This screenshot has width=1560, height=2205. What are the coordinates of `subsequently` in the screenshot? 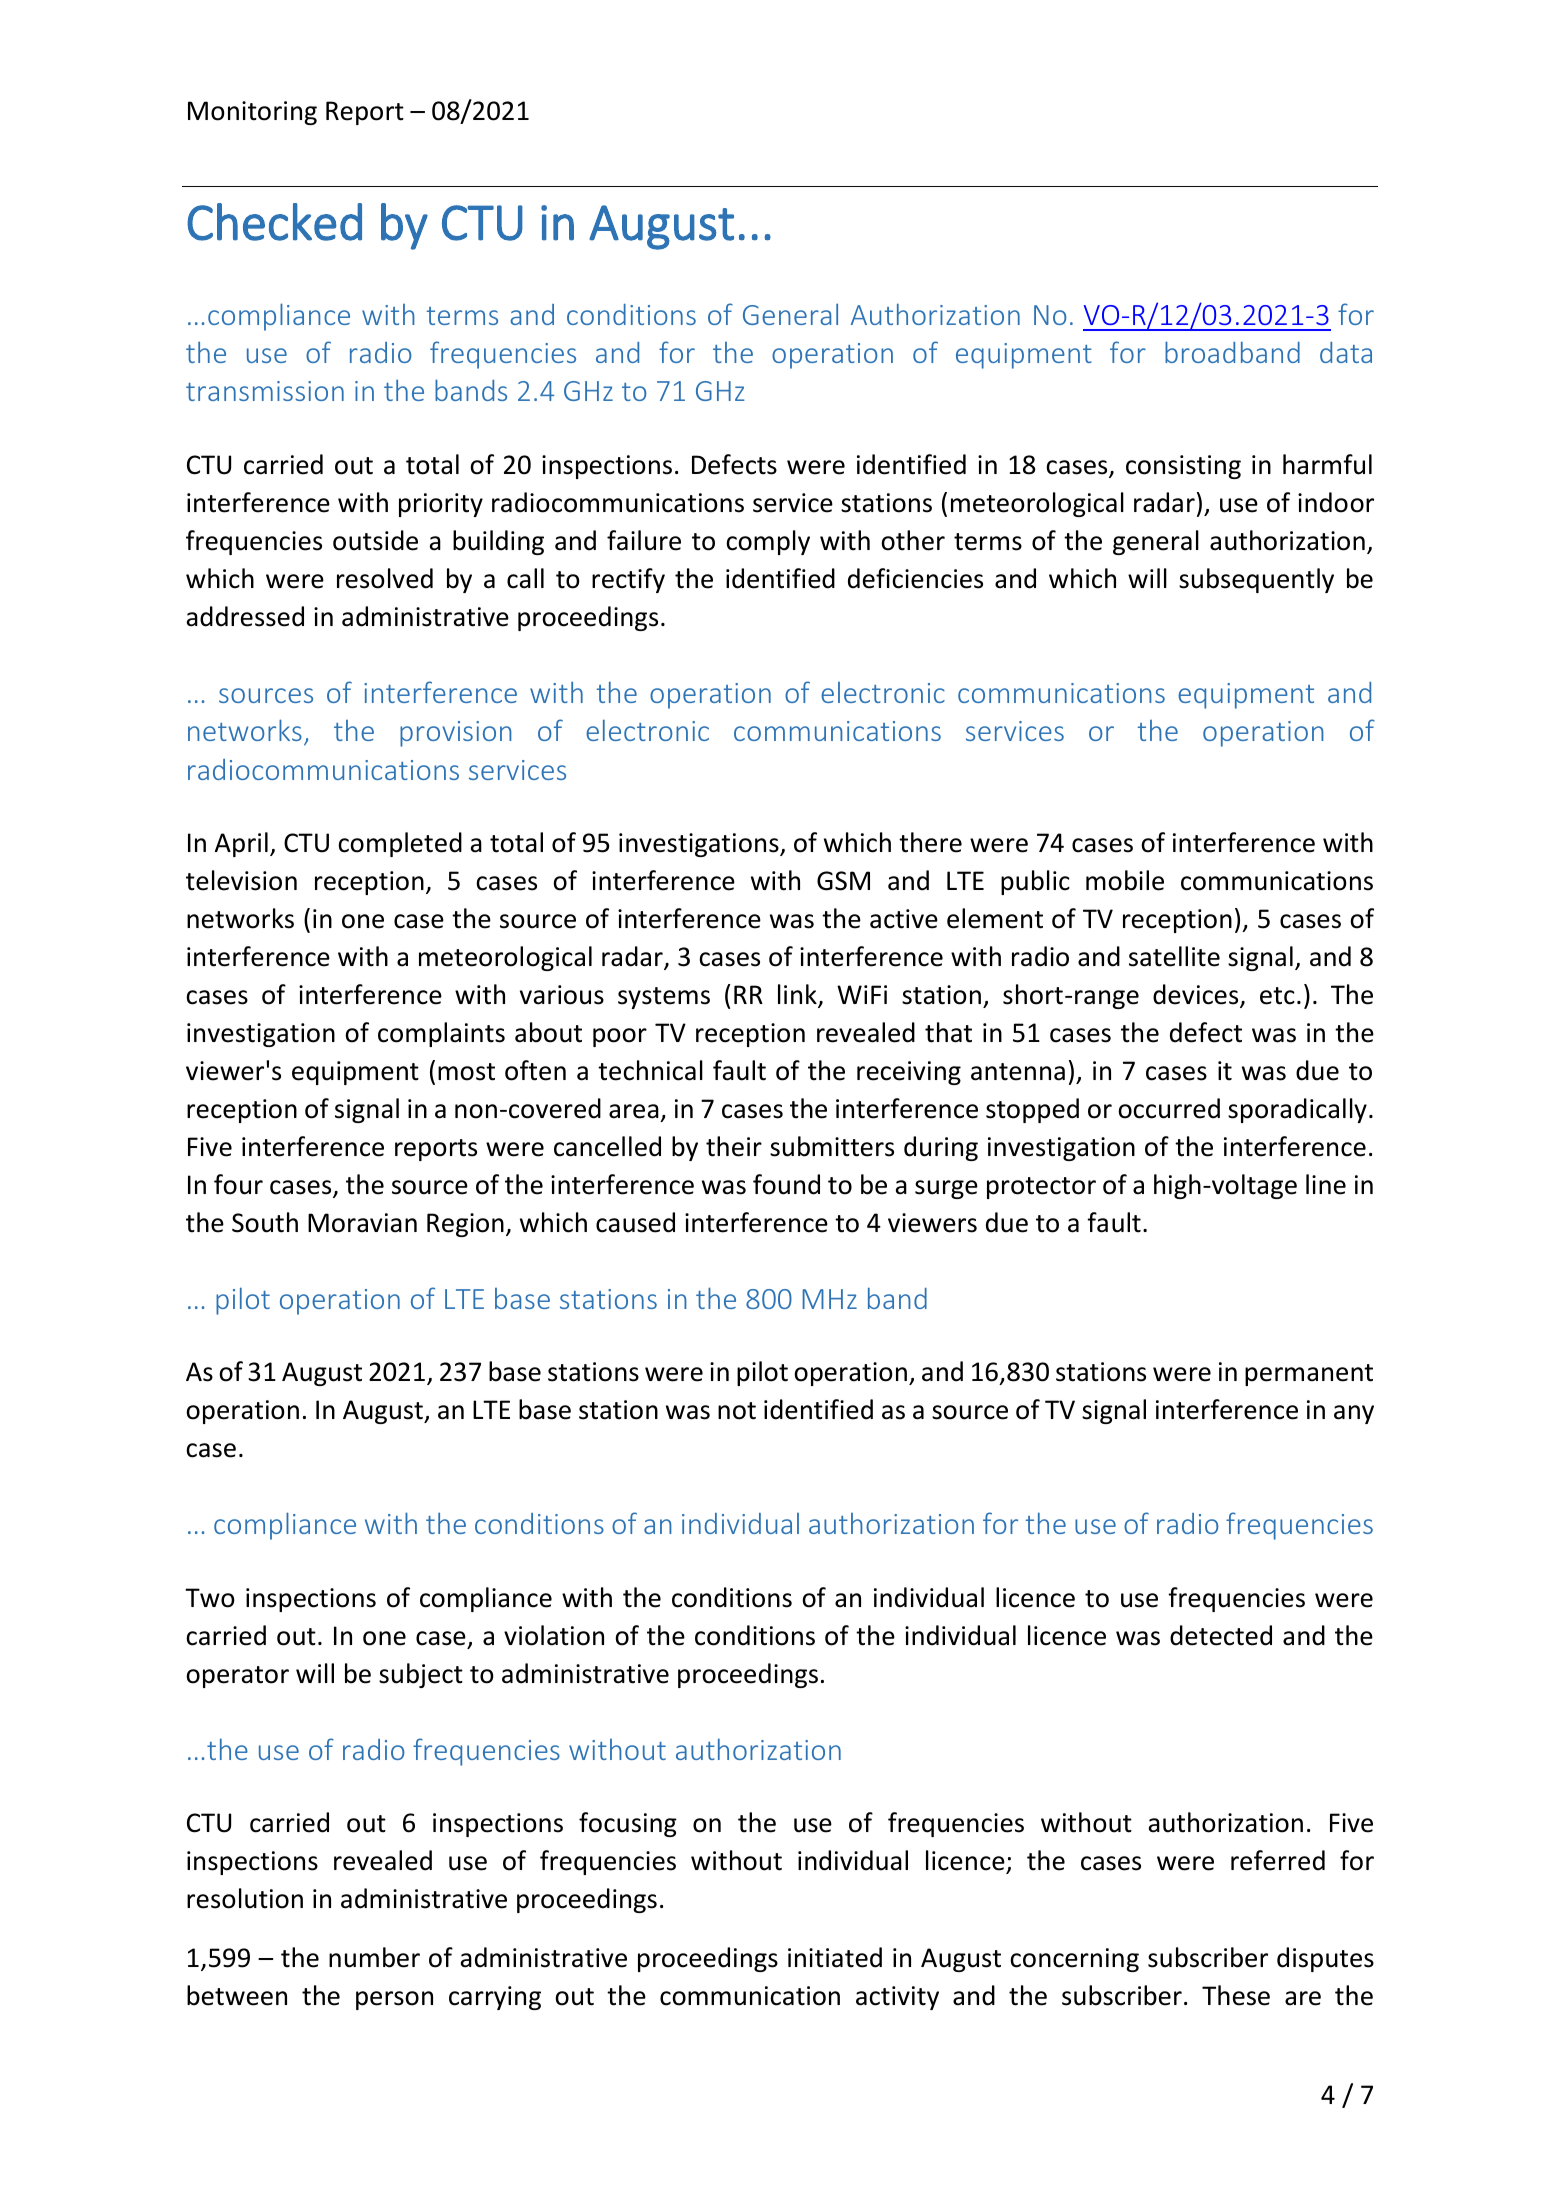 It's located at (1256, 580).
